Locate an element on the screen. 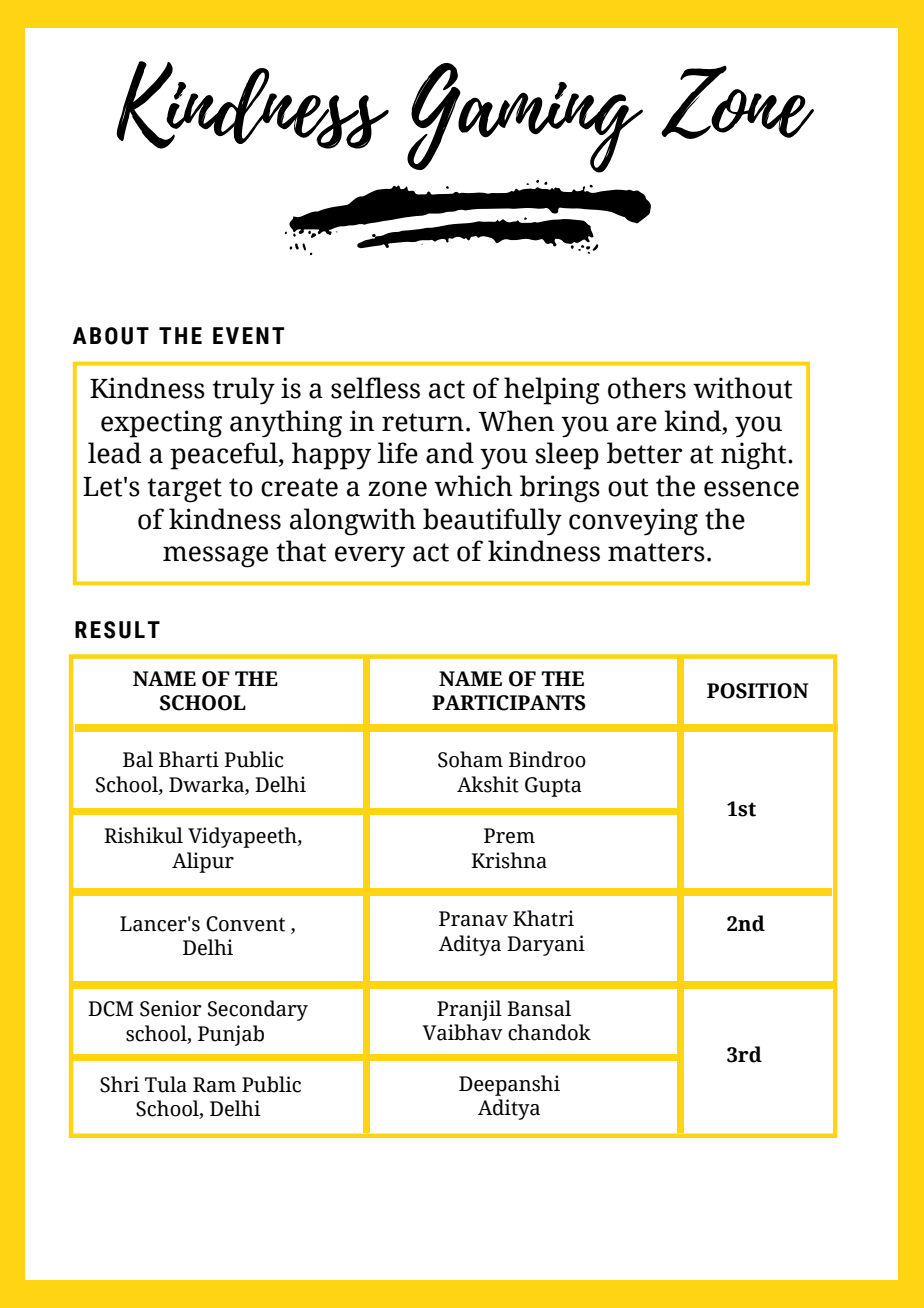 The height and width of the screenshot is (1308, 924). Bansal is located at coordinates (539, 1008).
